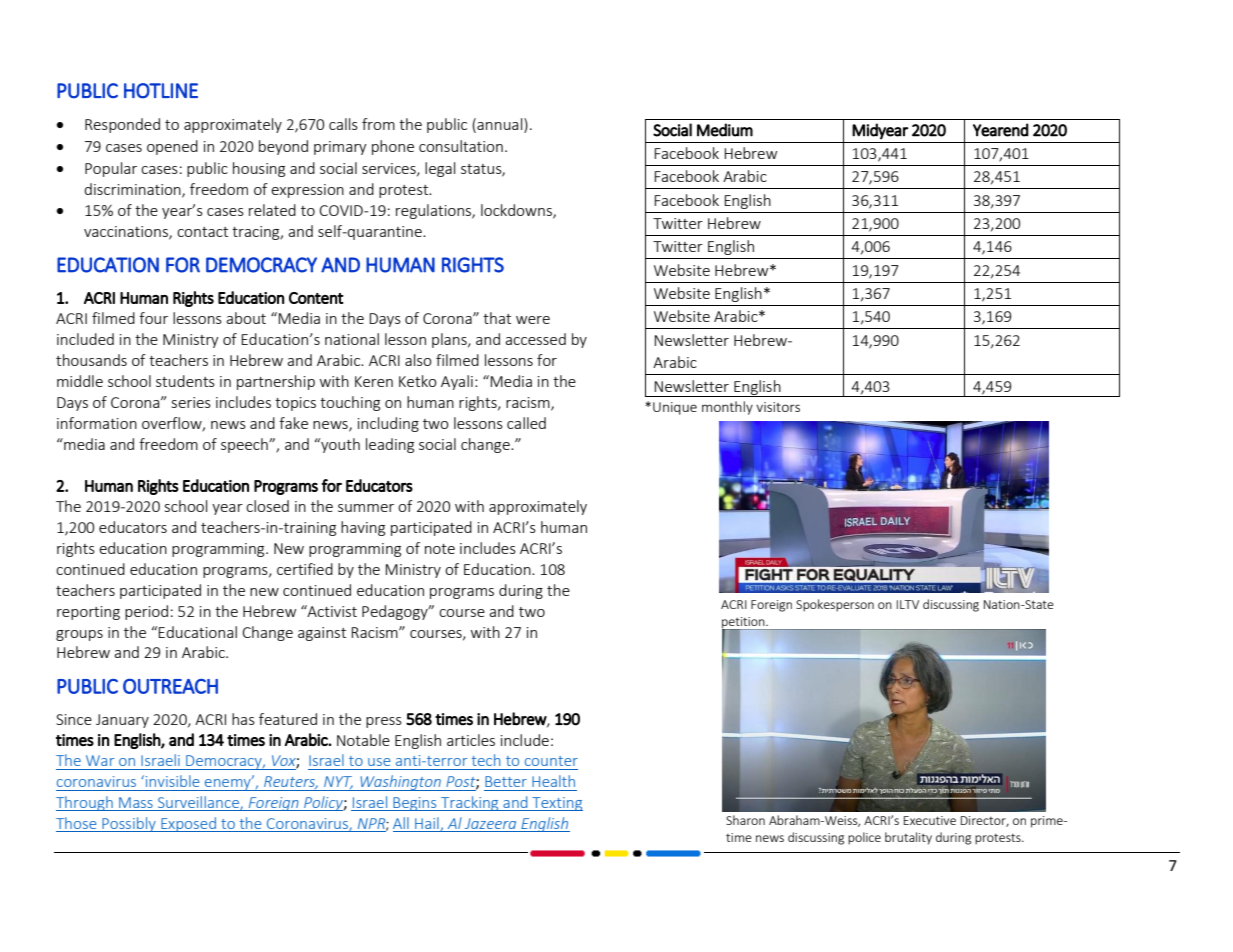 This screenshot has height=952, width=1233. Describe the element at coordinates (188, 824) in the screenshot. I see `Exposed` at that location.
